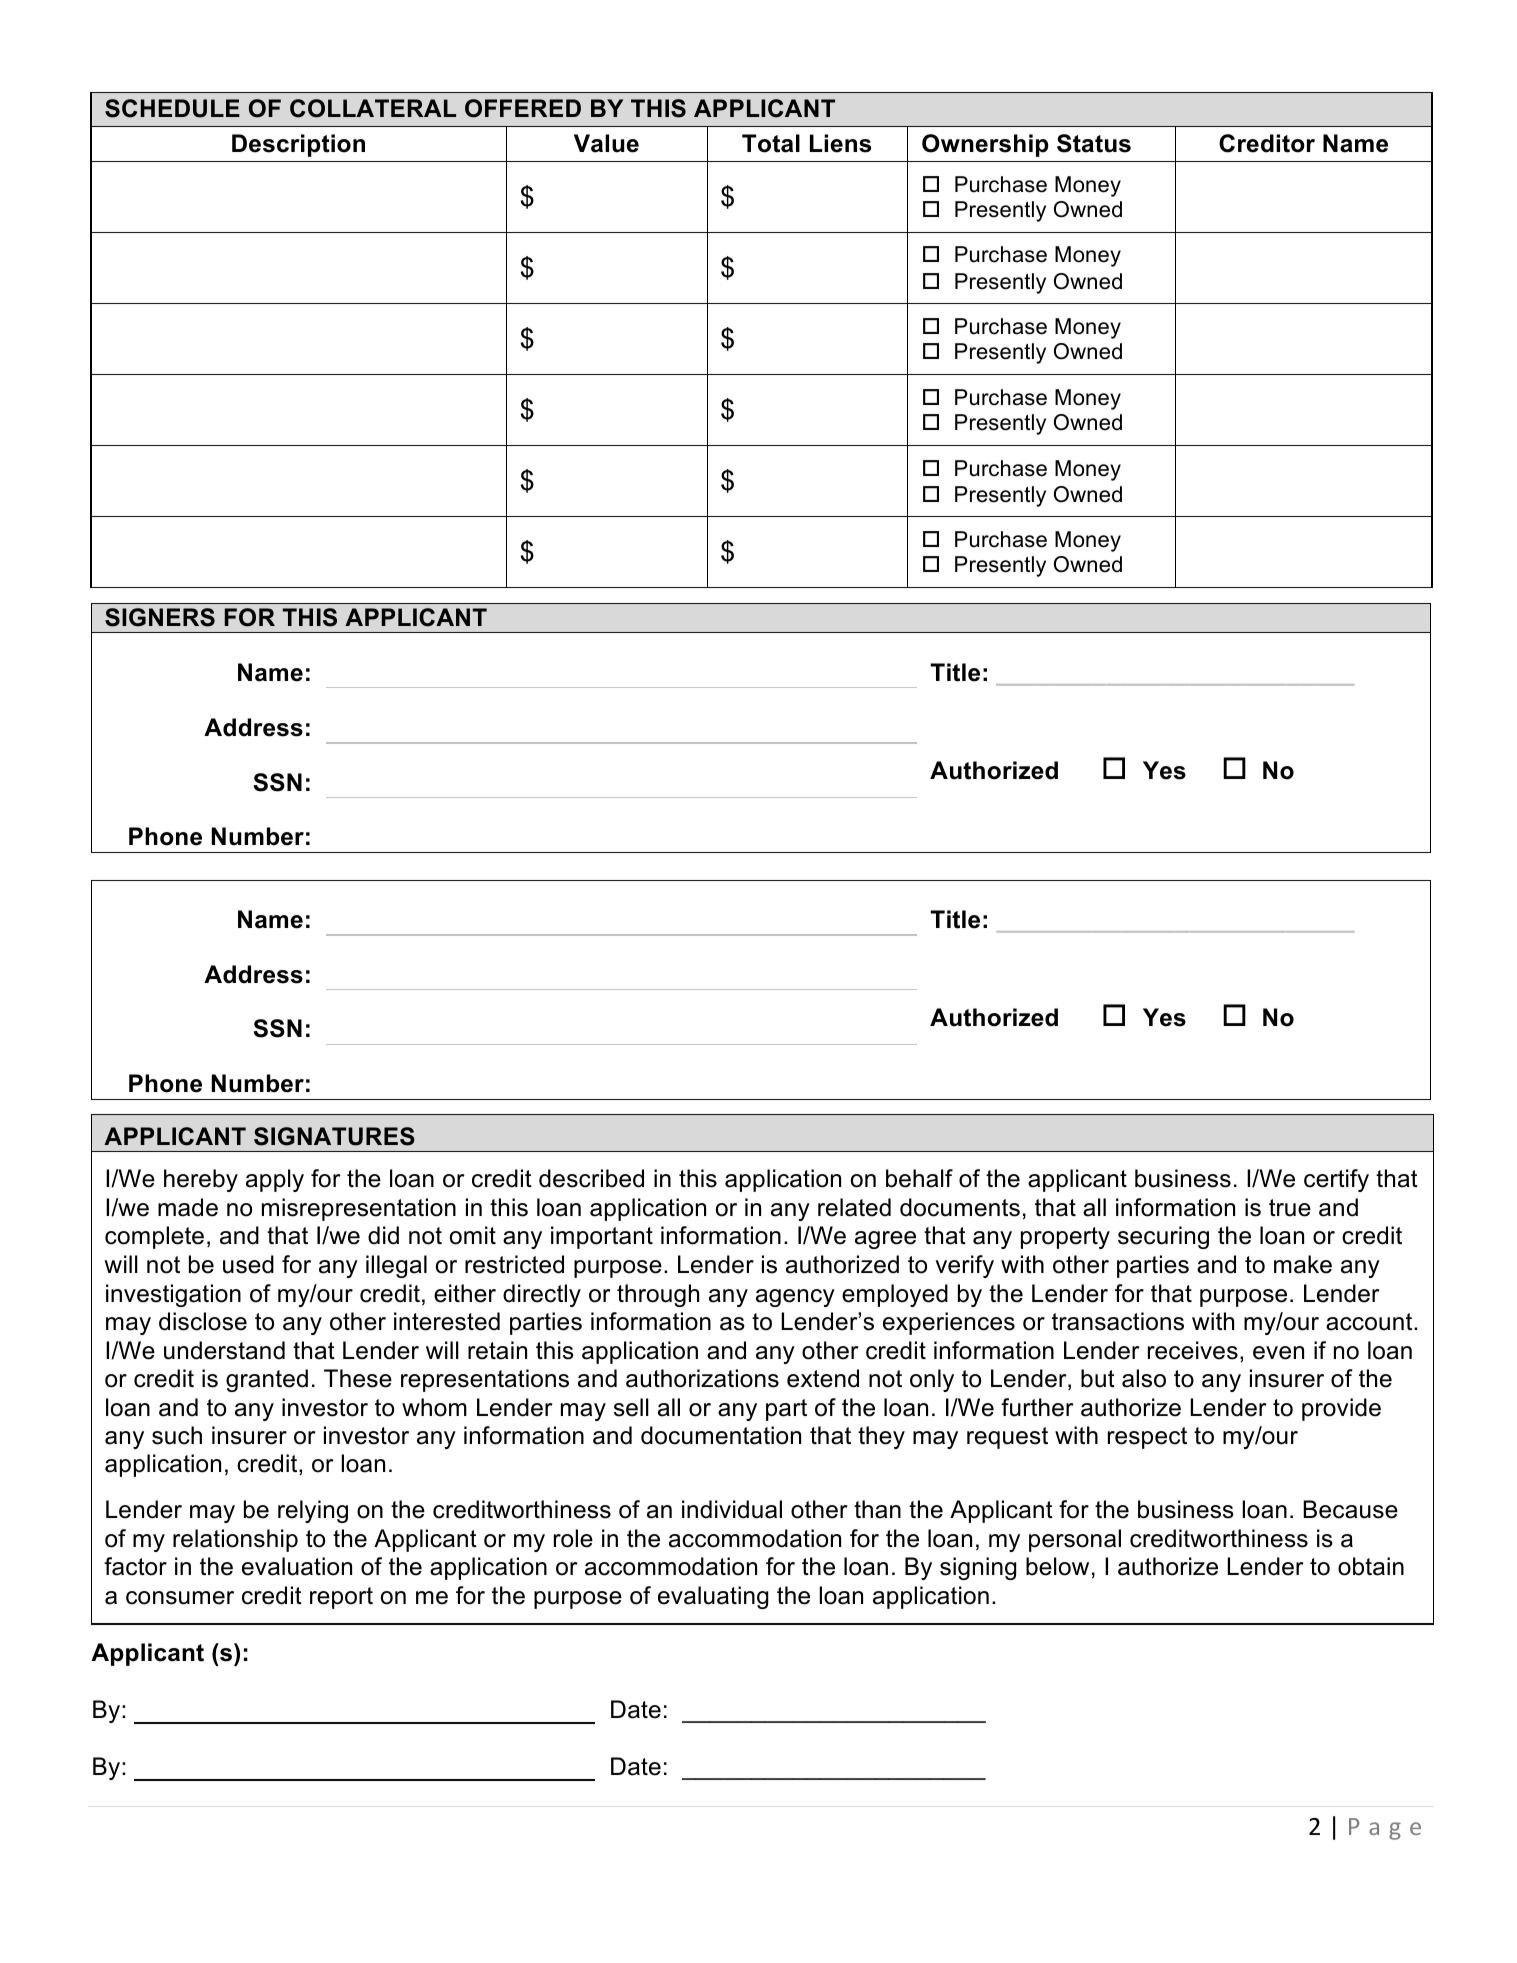 The height and width of the screenshot is (1963, 1517). I want to click on SIGNERS, so click(160, 617).
